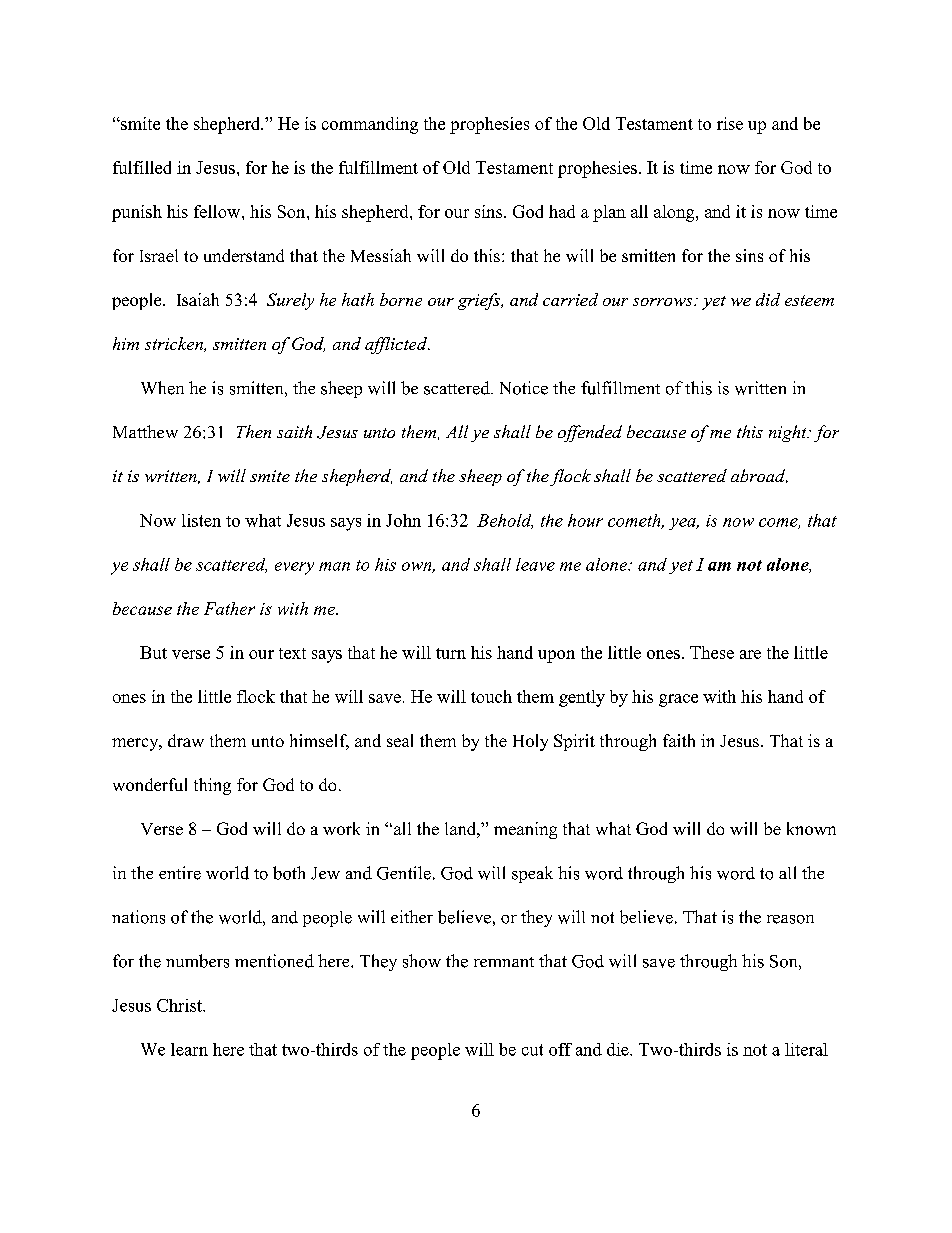 The image size is (952, 1233). Describe the element at coordinates (370, 125) in the document. I see `commanding` at that location.
